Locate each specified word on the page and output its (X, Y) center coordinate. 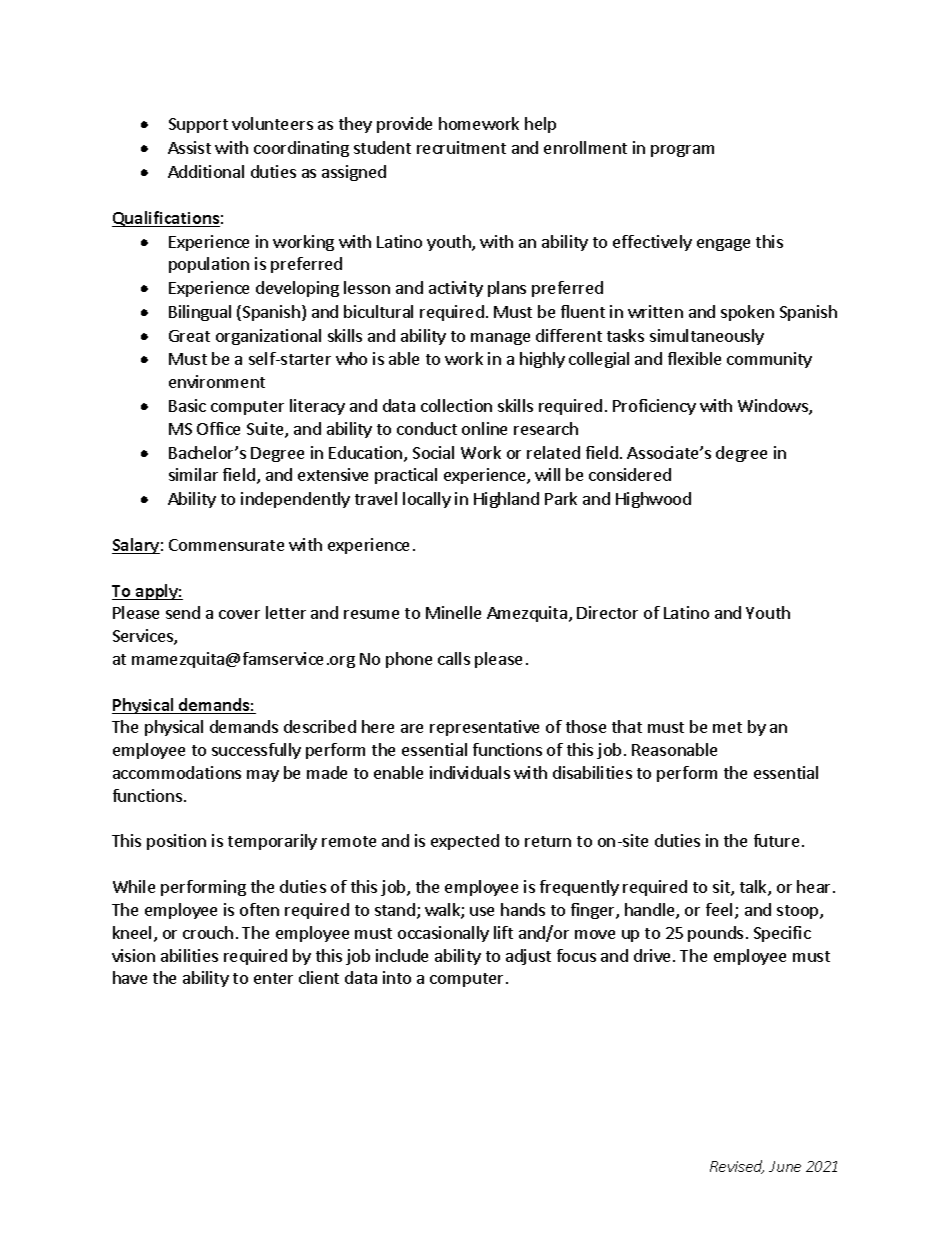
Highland (506, 500)
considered (630, 474)
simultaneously (707, 337)
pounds (715, 934)
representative (484, 728)
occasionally (443, 934)
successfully (256, 751)
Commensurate (226, 545)
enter (273, 978)
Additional (206, 171)
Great (189, 336)
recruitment (461, 147)
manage (500, 339)
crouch (208, 932)
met (727, 727)
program (682, 151)
